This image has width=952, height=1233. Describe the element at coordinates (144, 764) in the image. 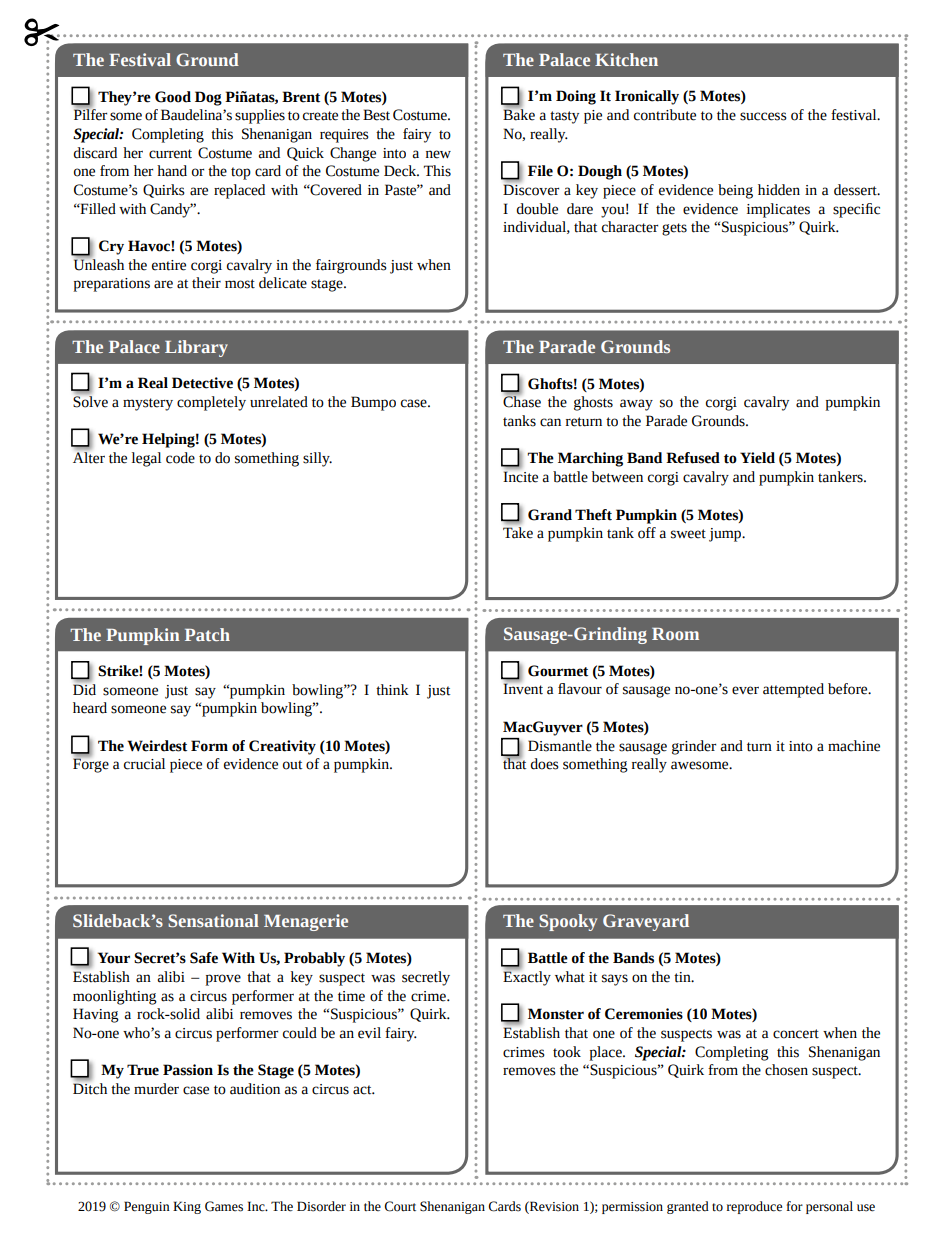

I see `crucial` at that location.
